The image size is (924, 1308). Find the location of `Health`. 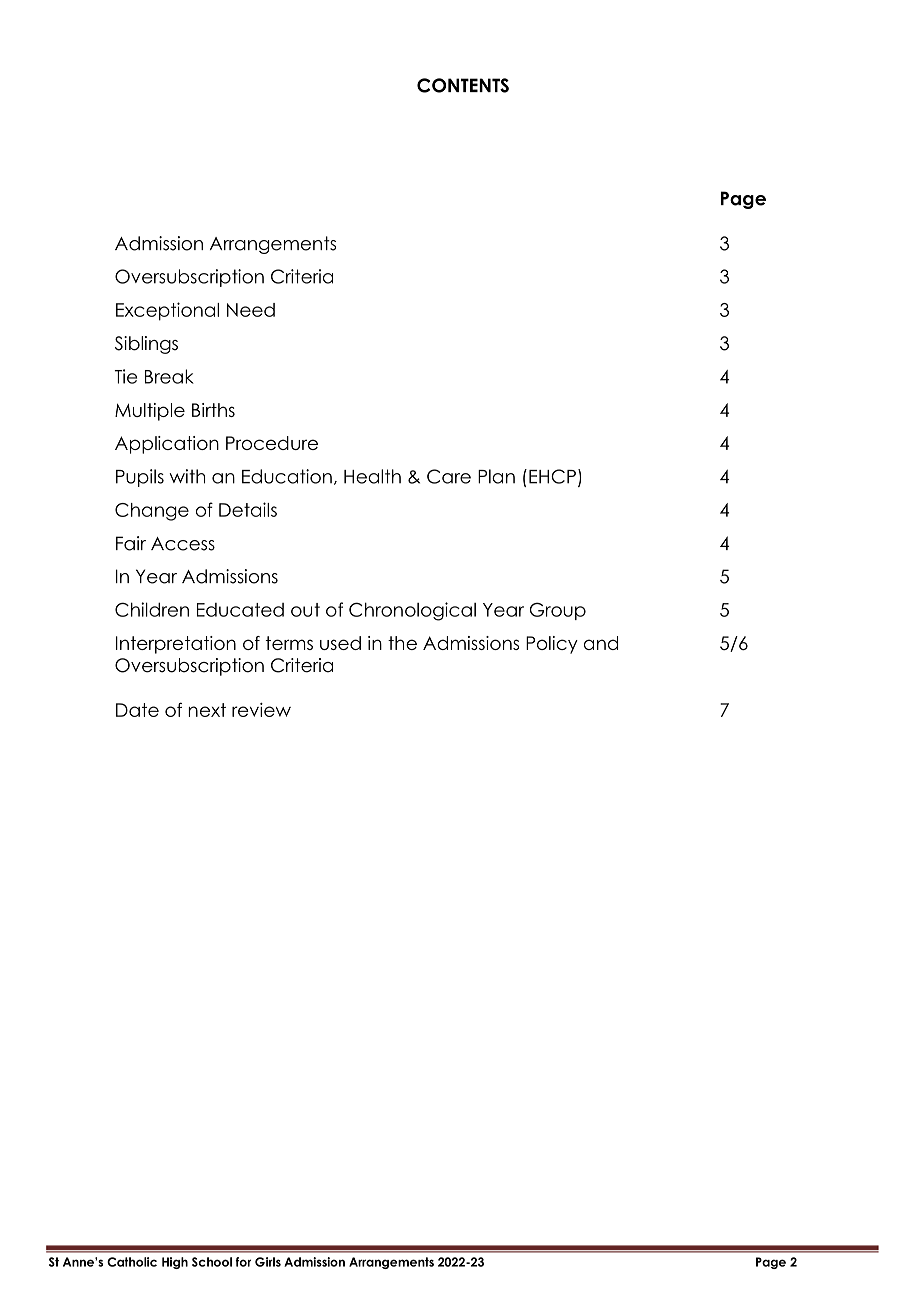

Health is located at coordinates (372, 476).
